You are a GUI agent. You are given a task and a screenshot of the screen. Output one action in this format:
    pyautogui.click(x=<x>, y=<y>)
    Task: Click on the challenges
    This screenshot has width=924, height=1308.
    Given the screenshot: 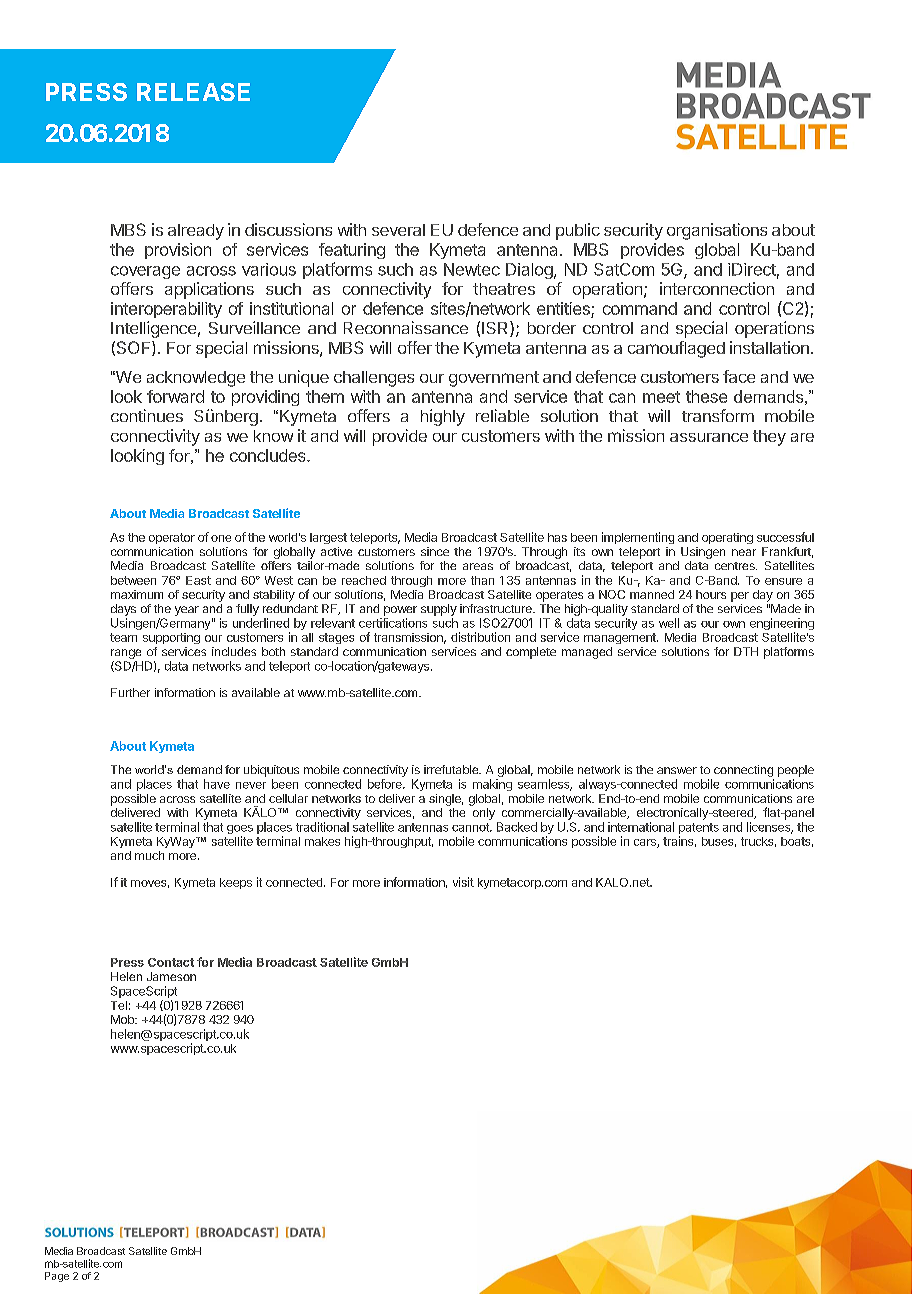 What is the action you would take?
    pyautogui.click(x=374, y=379)
